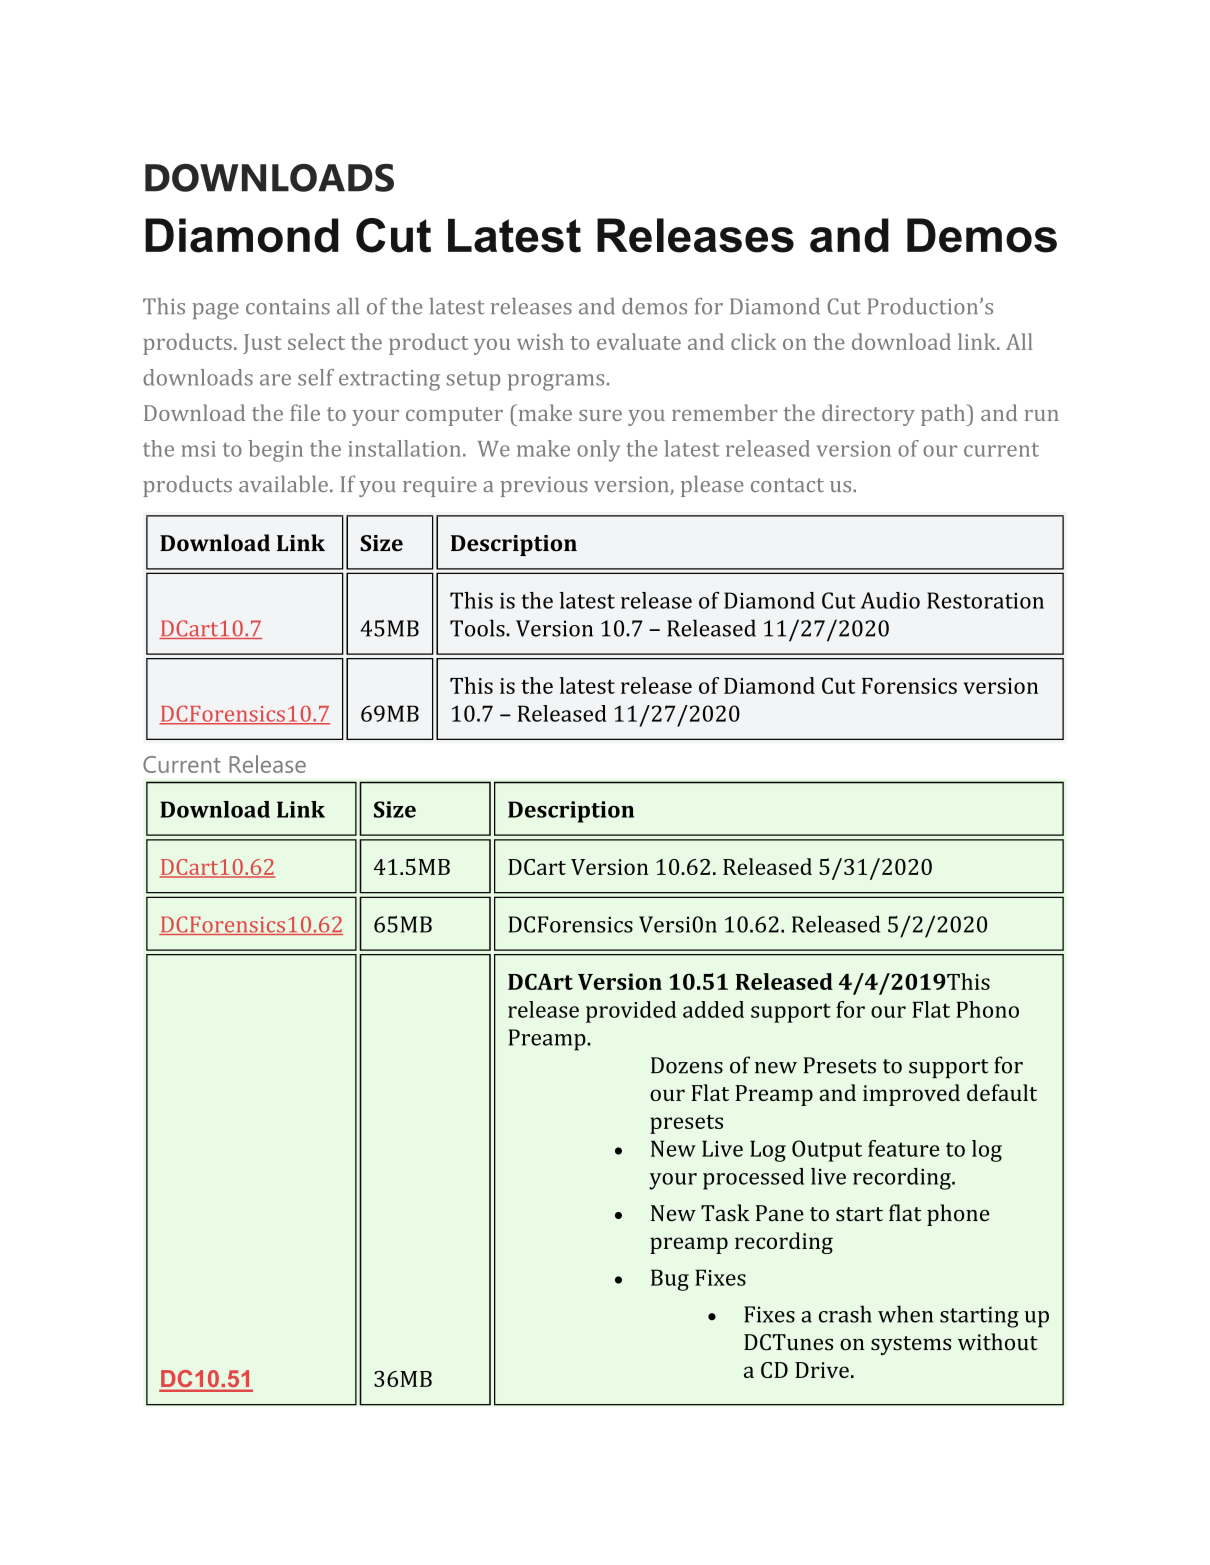 The height and width of the page is (1565, 1210). What do you see at coordinates (639, 341) in the page?
I see `evaluate` at bounding box center [639, 341].
